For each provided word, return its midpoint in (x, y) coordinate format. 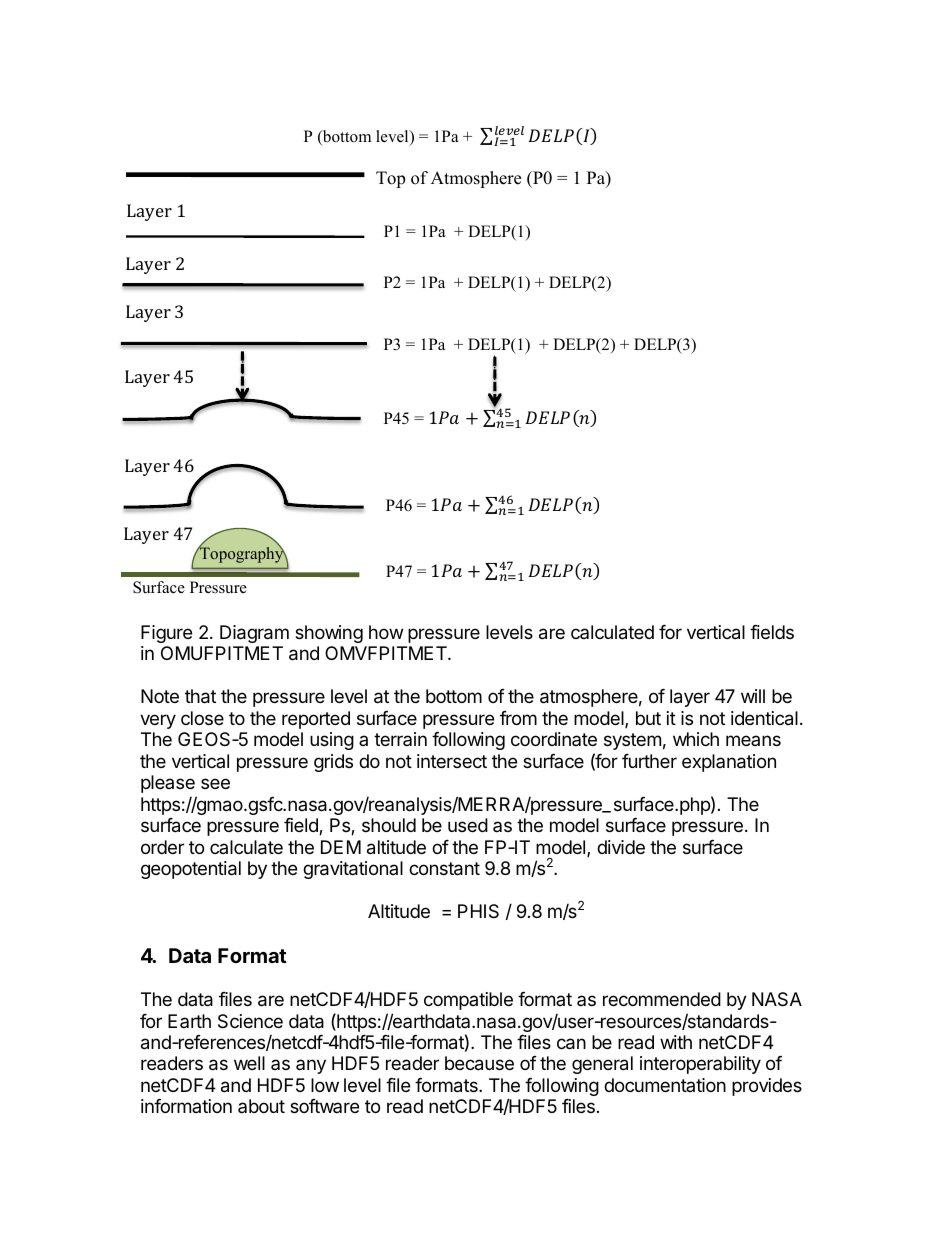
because (479, 1063)
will (753, 696)
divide (621, 847)
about (261, 1106)
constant (444, 869)
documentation (665, 1085)
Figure (166, 634)
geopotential (191, 870)
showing (329, 634)
